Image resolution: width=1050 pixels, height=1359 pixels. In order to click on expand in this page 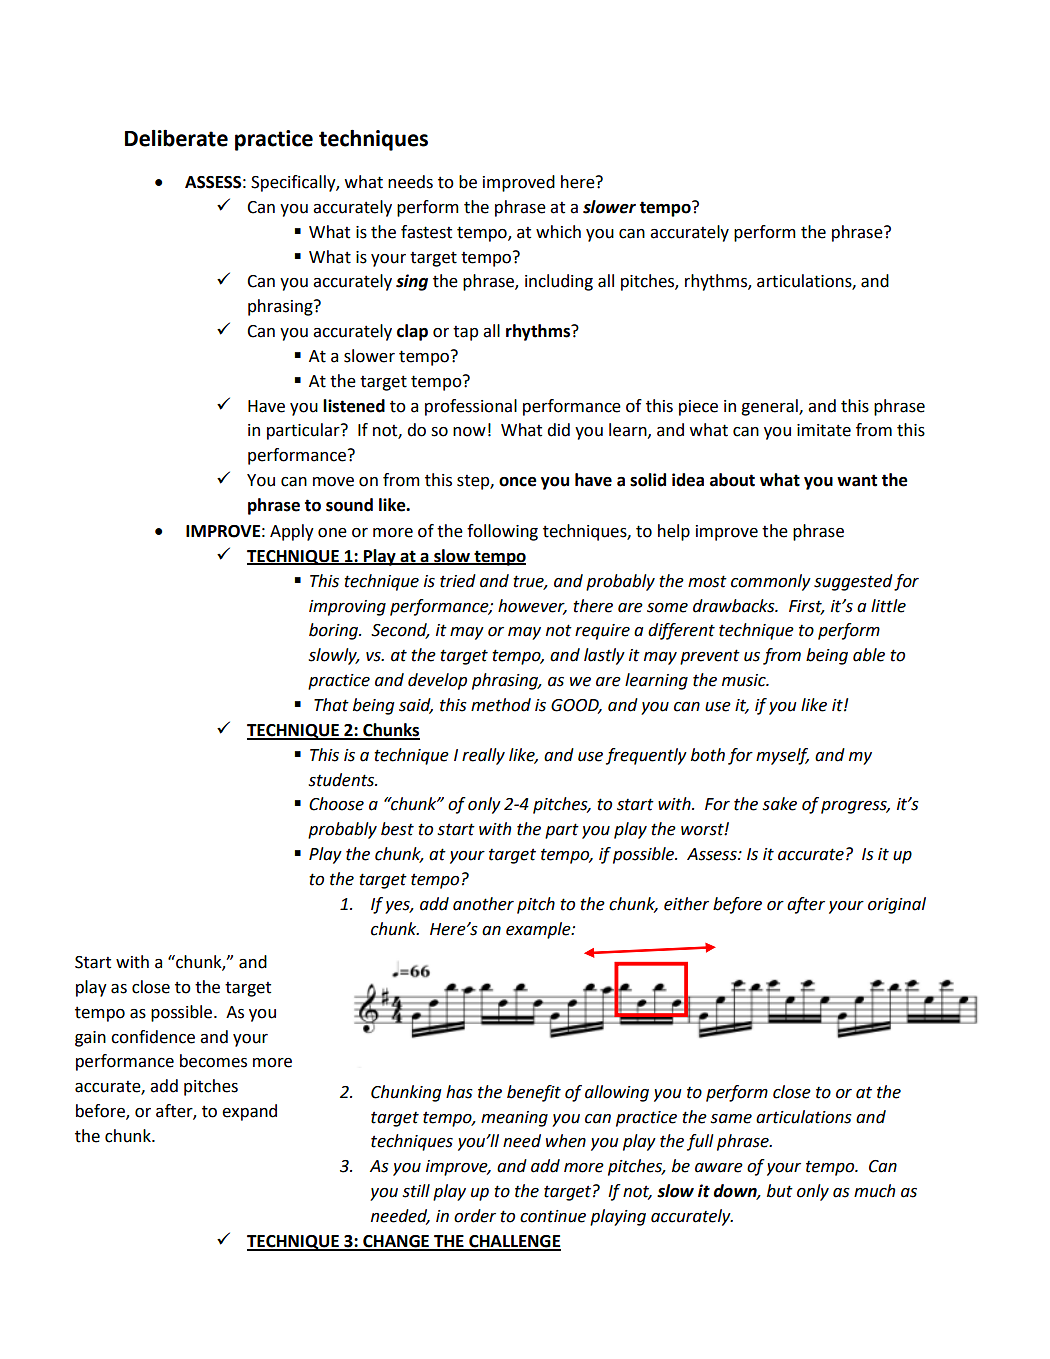, I will do `click(249, 1112)`.
